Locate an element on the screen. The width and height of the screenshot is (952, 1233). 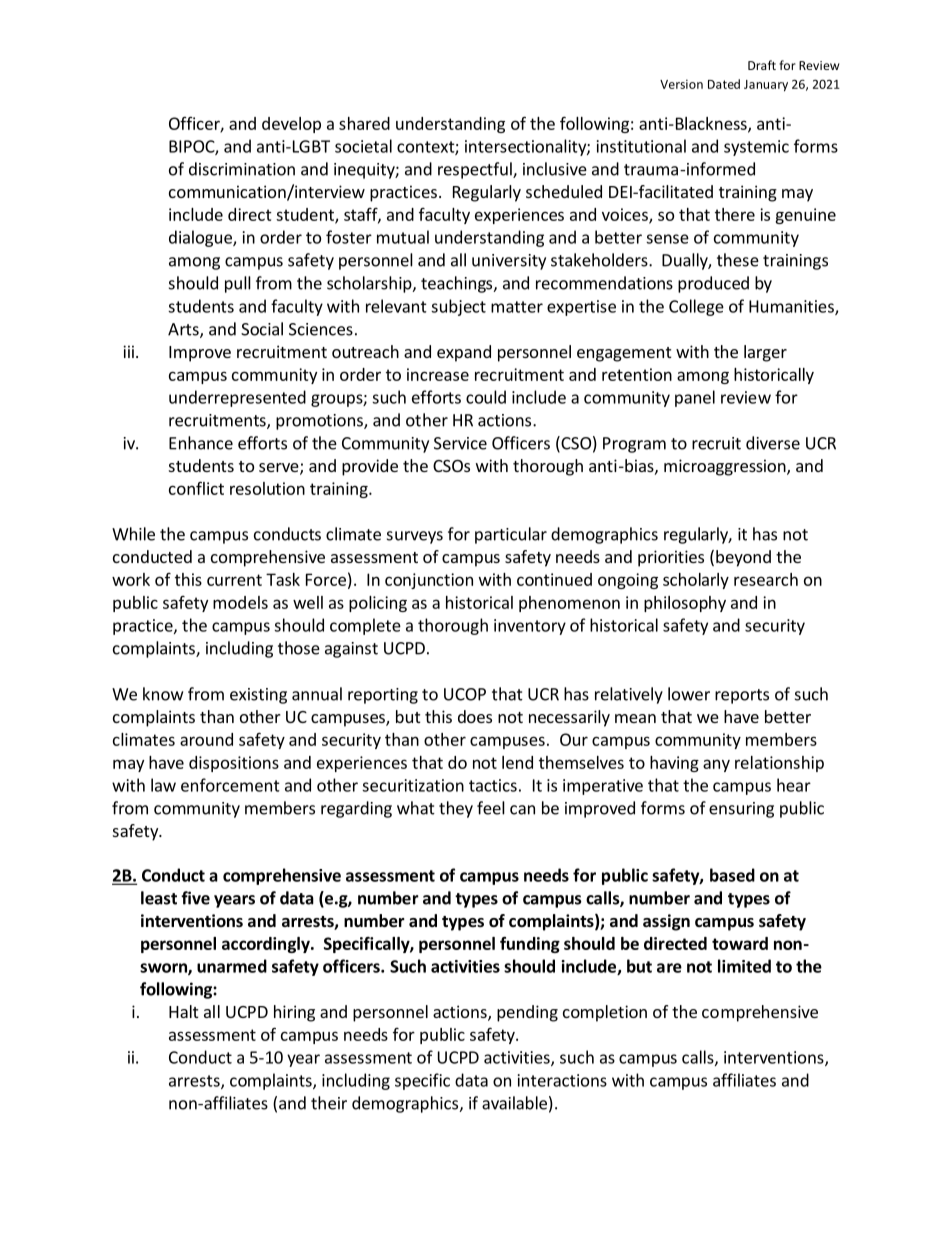
they is located at coordinates (456, 809).
